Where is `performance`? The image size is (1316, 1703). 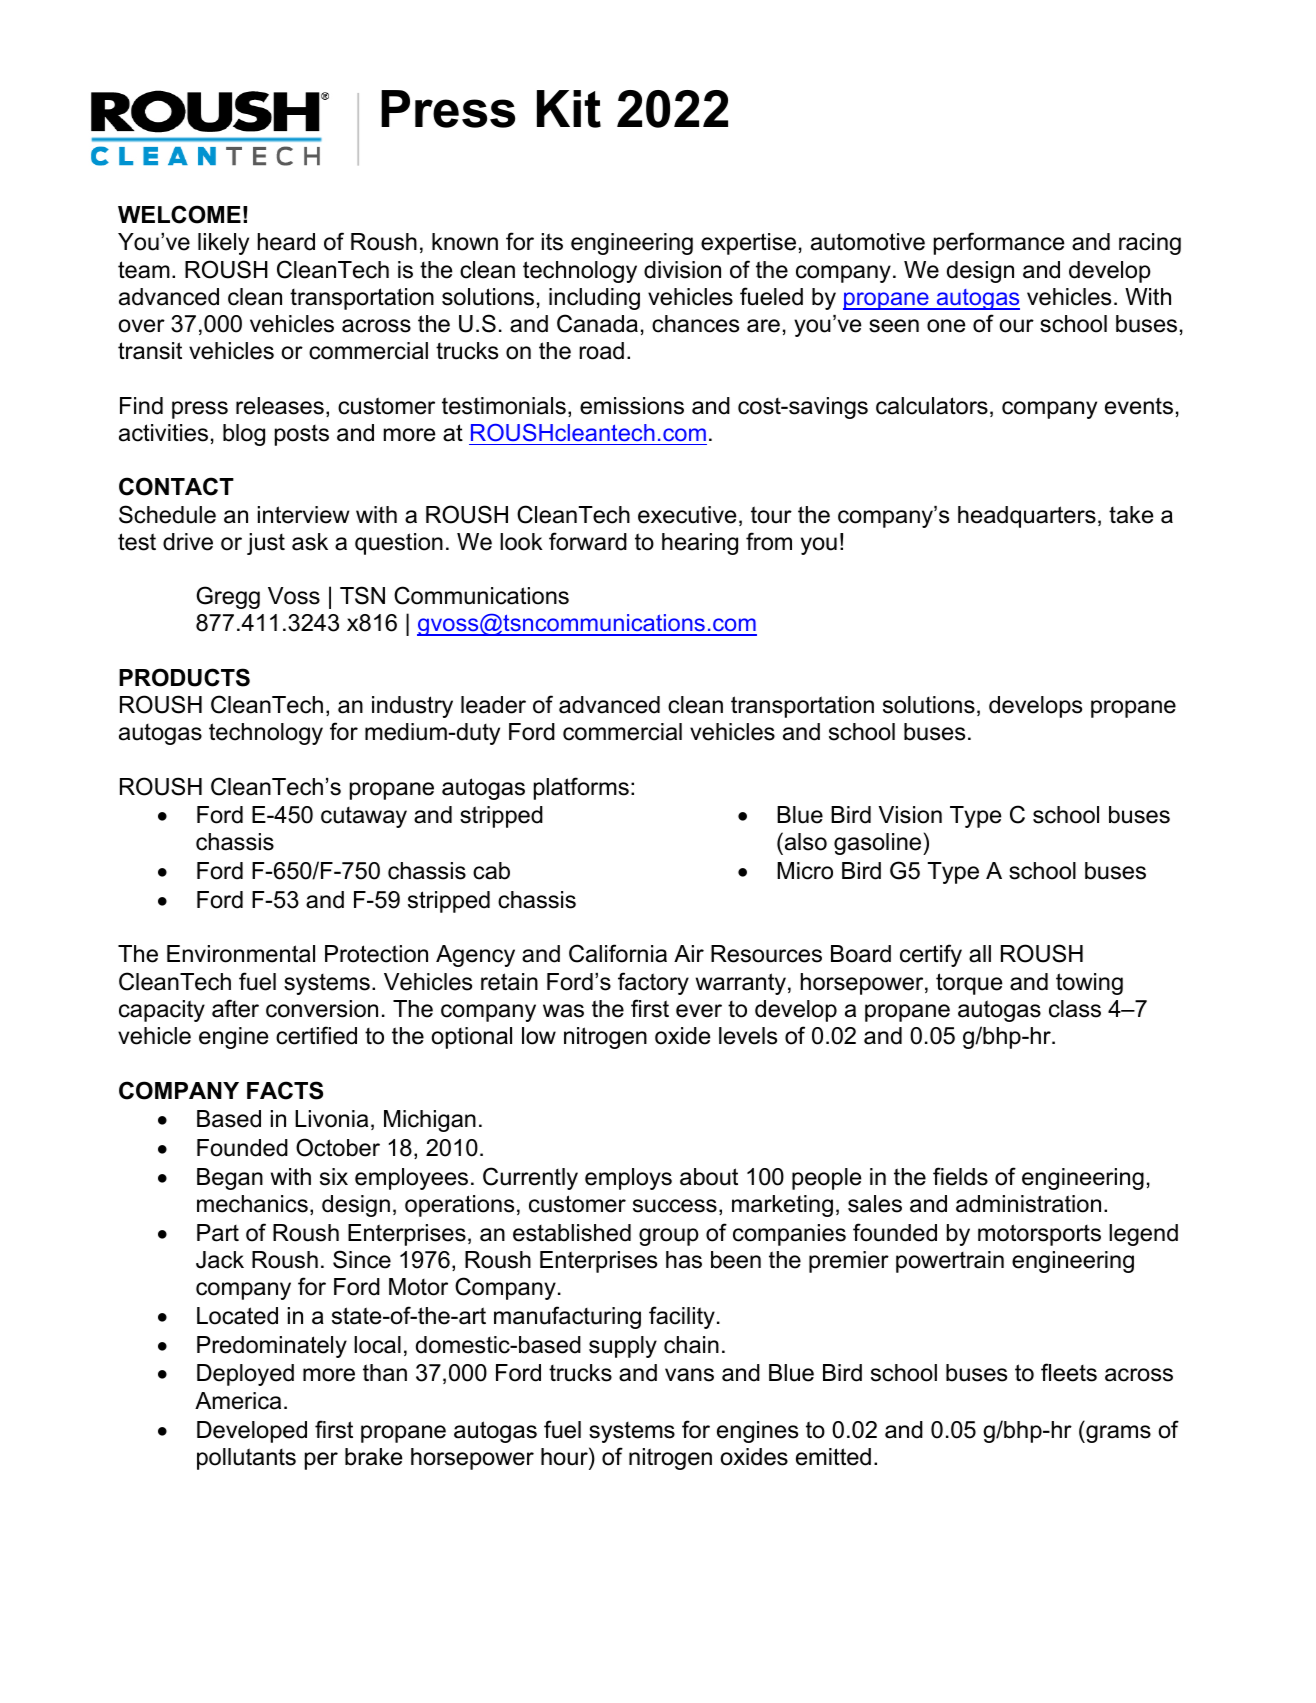 performance is located at coordinates (999, 243).
